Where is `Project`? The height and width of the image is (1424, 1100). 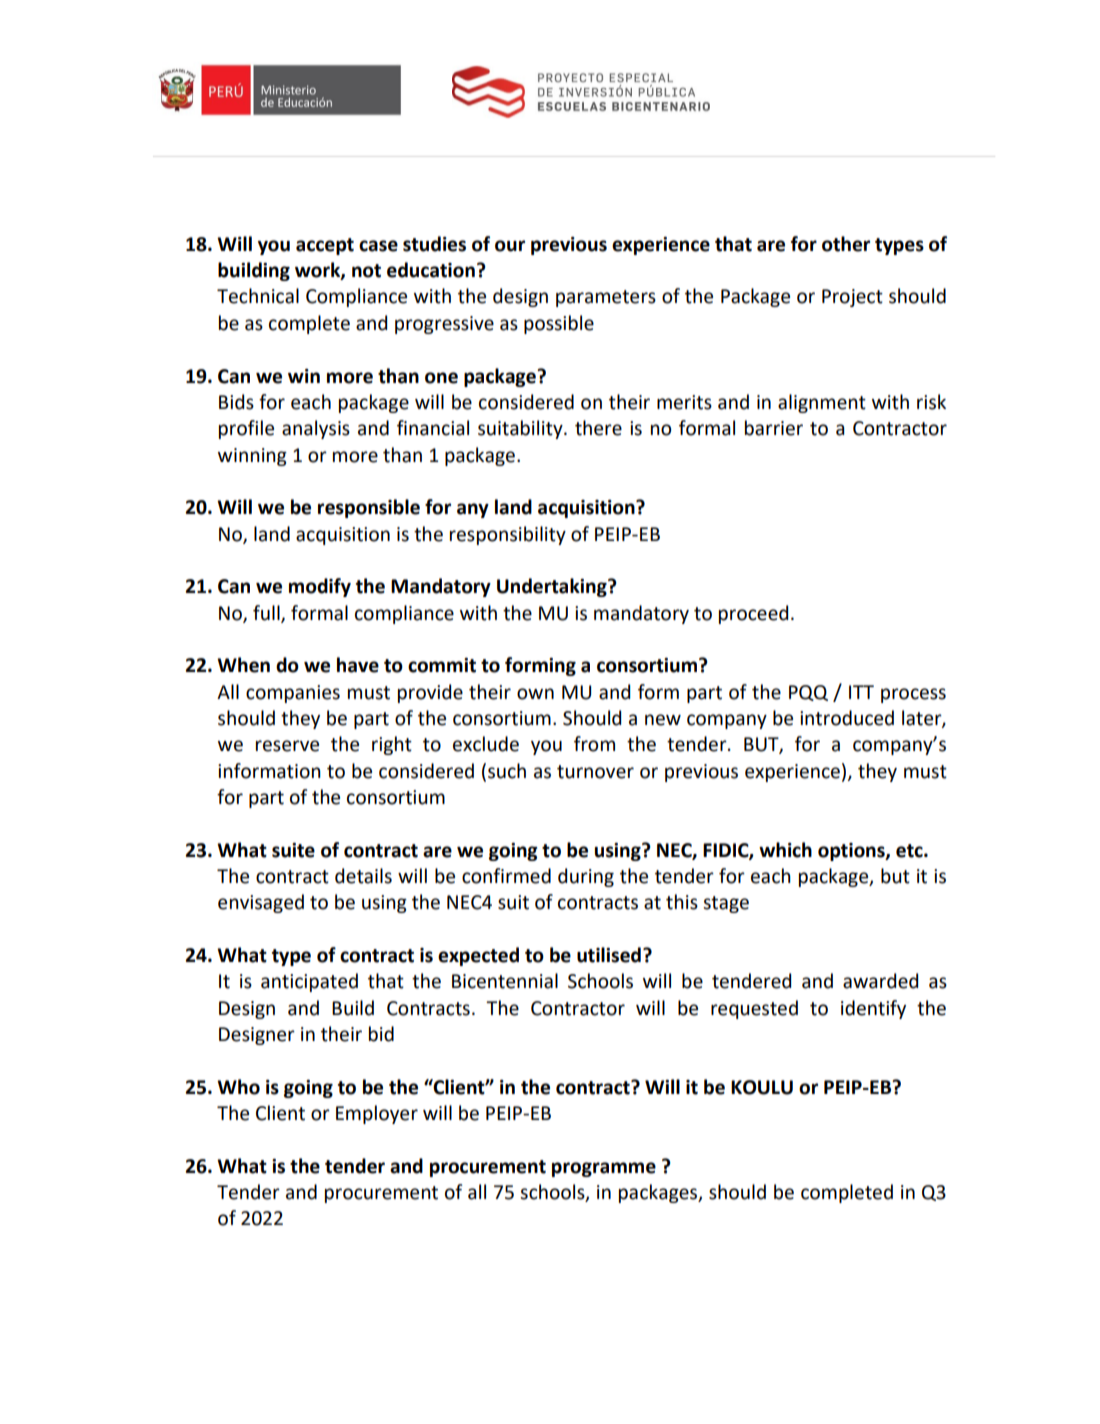 Project is located at coordinates (852, 298).
